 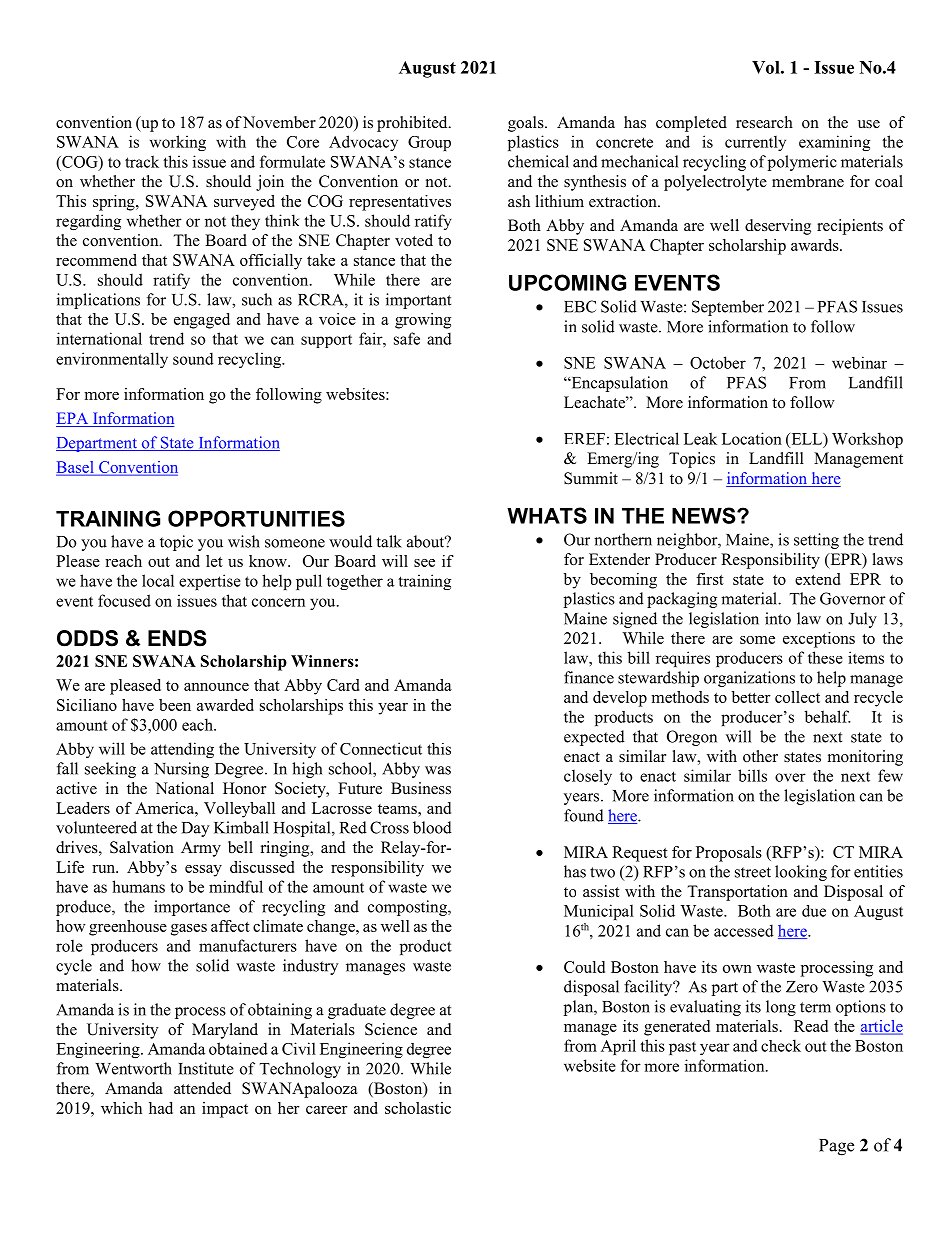 I want to click on Location, so click(x=752, y=438).
